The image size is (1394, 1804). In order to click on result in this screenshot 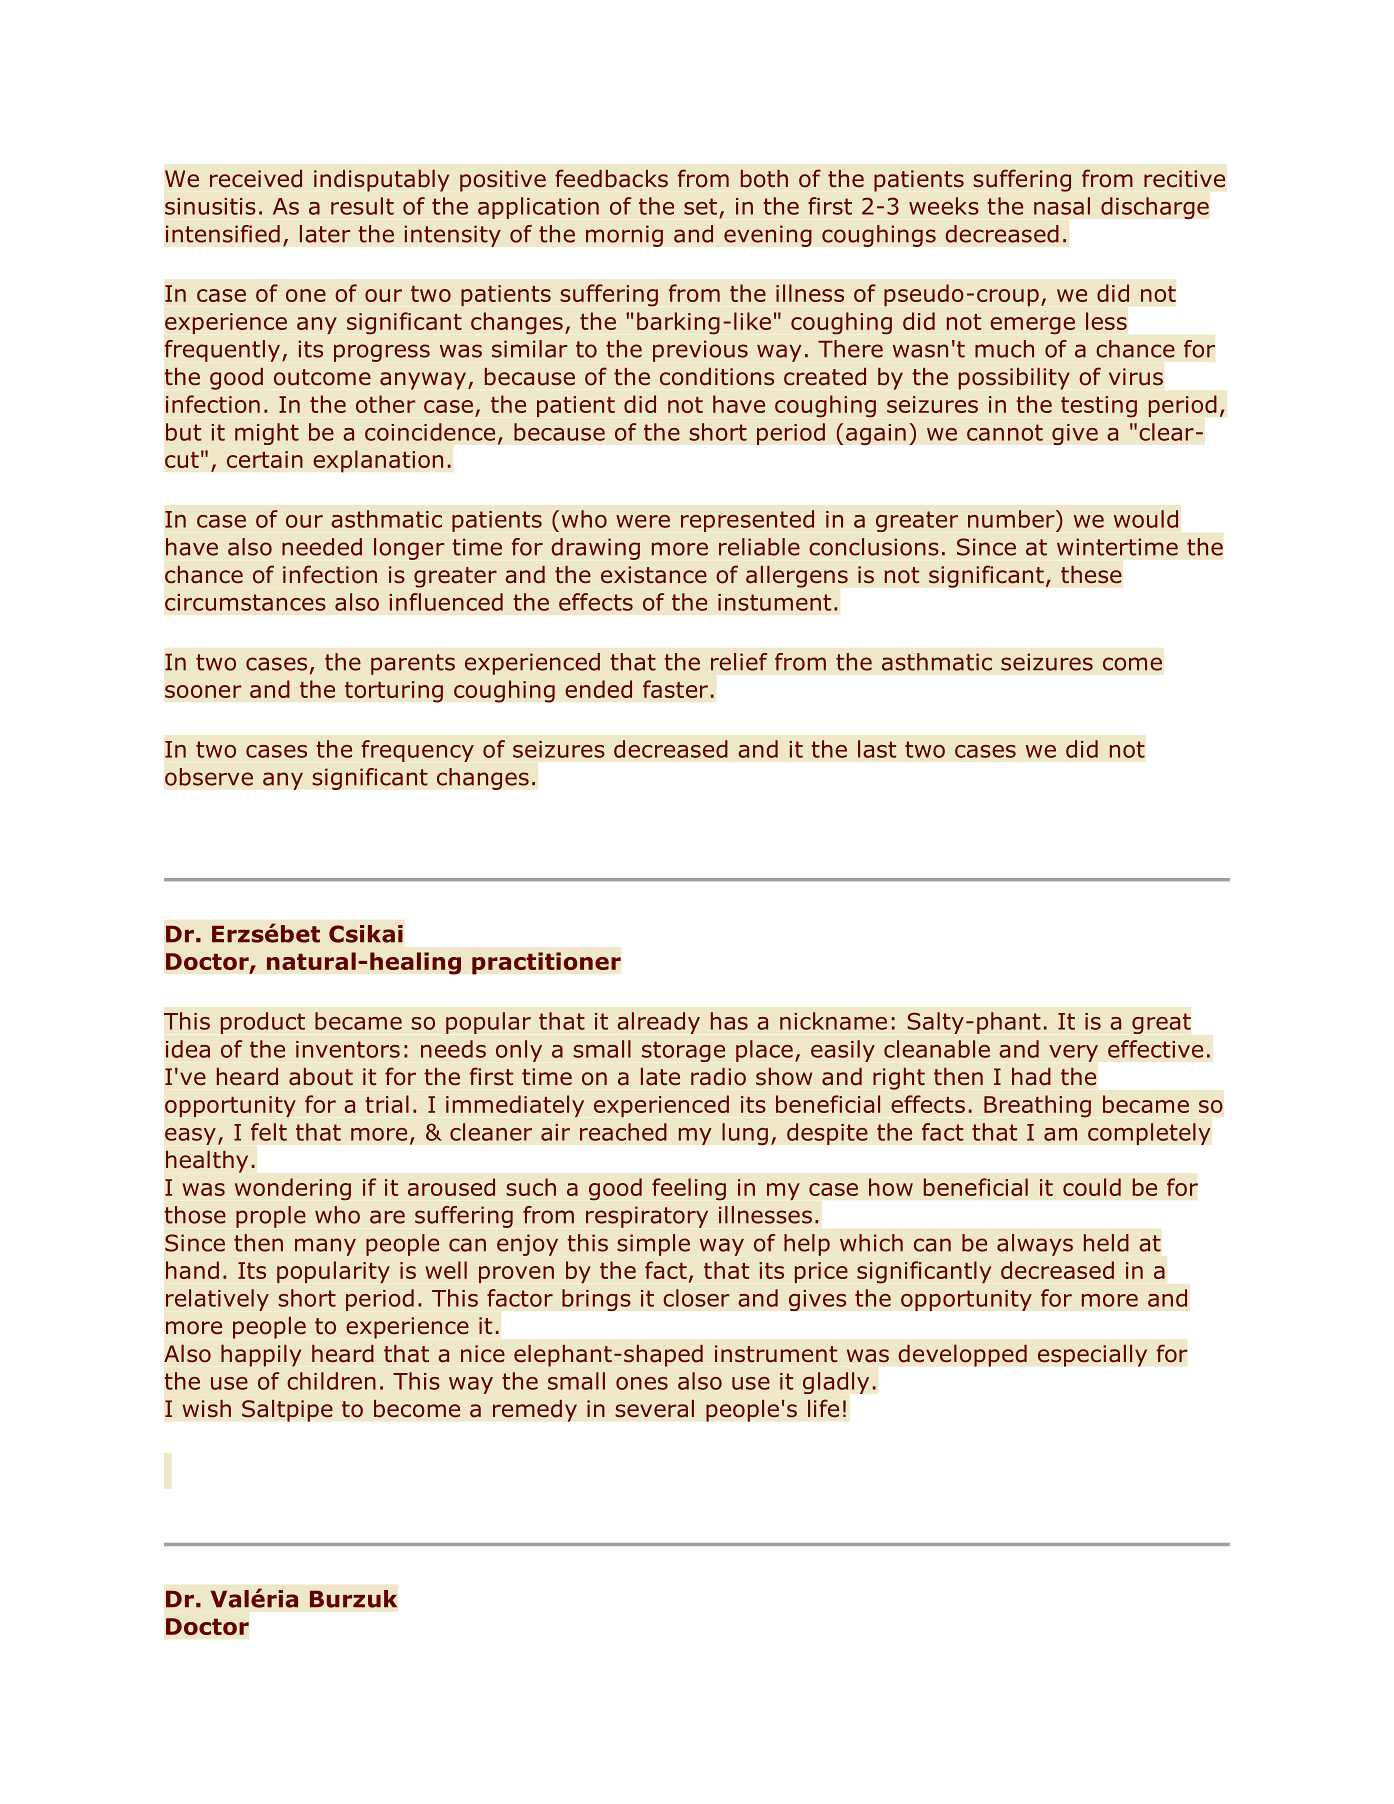, I will do `click(362, 206)`.
